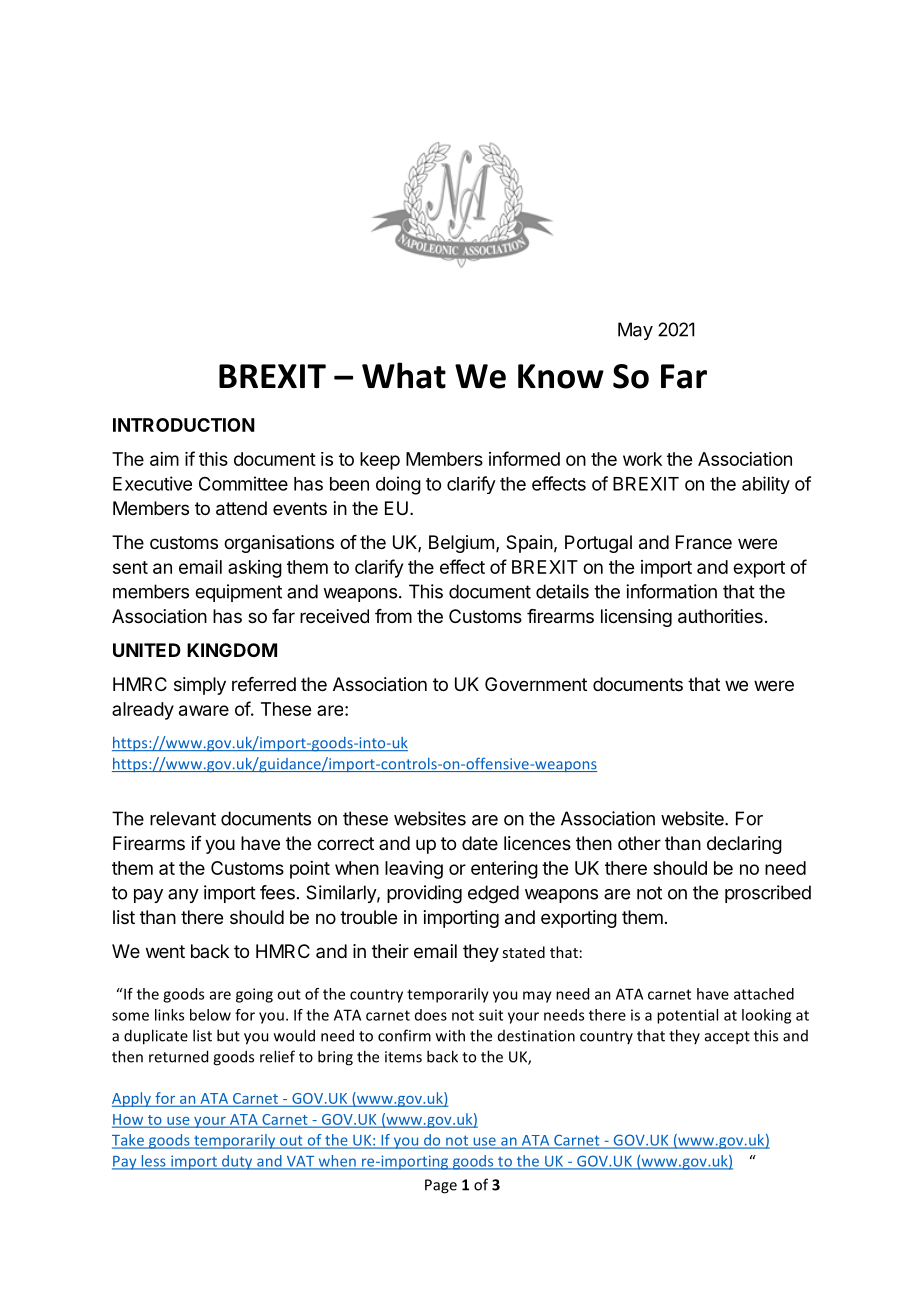 This screenshot has width=924, height=1308. Describe the element at coordinates (768, 894) in the screenshot. I see `proscribed` at that location.
